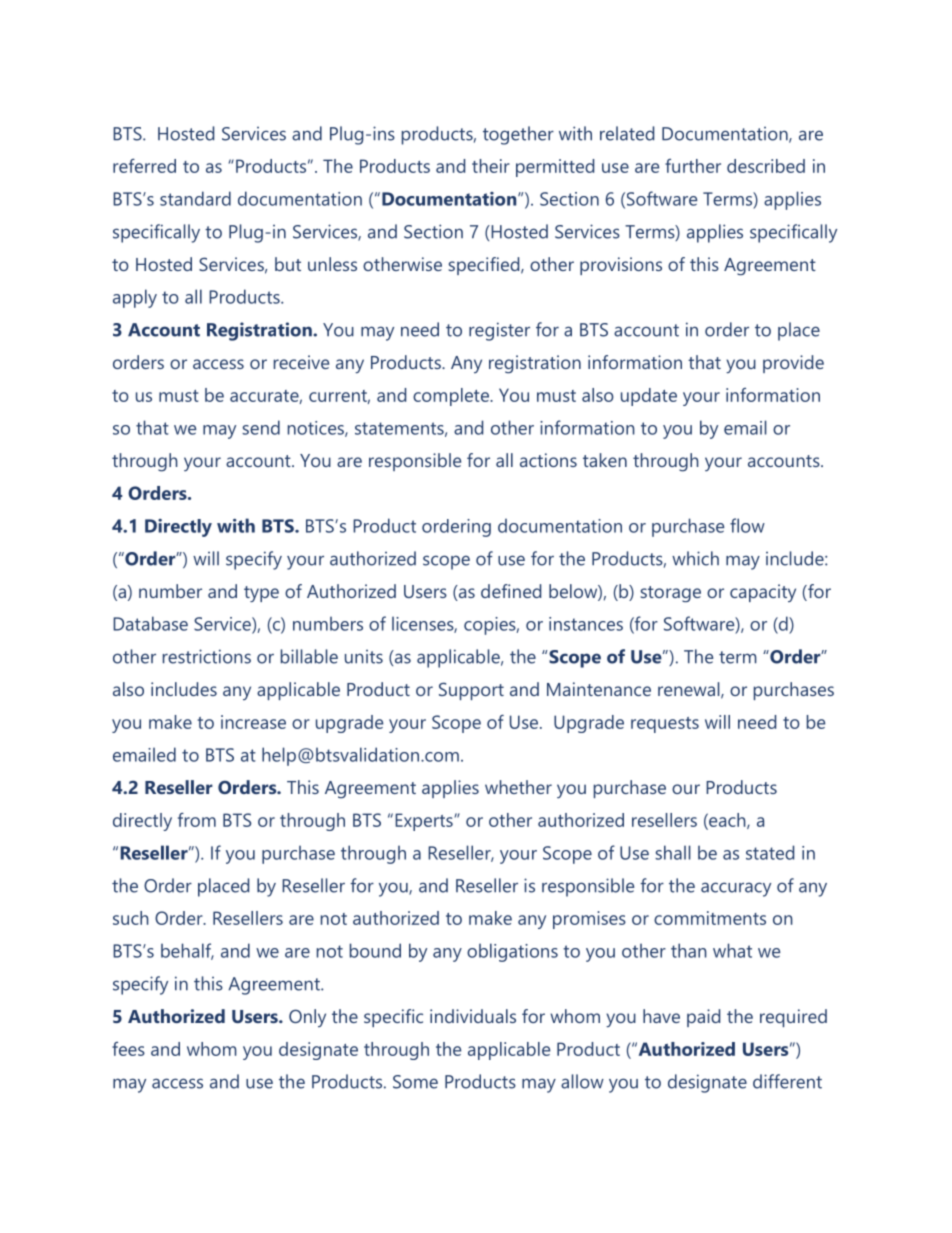 Image resolution: width=952 pixels, height=1233 pixels. What do you see at coordinates (128, 1049) in the document?
I see `fees` at bounding box center [128, 1049].
